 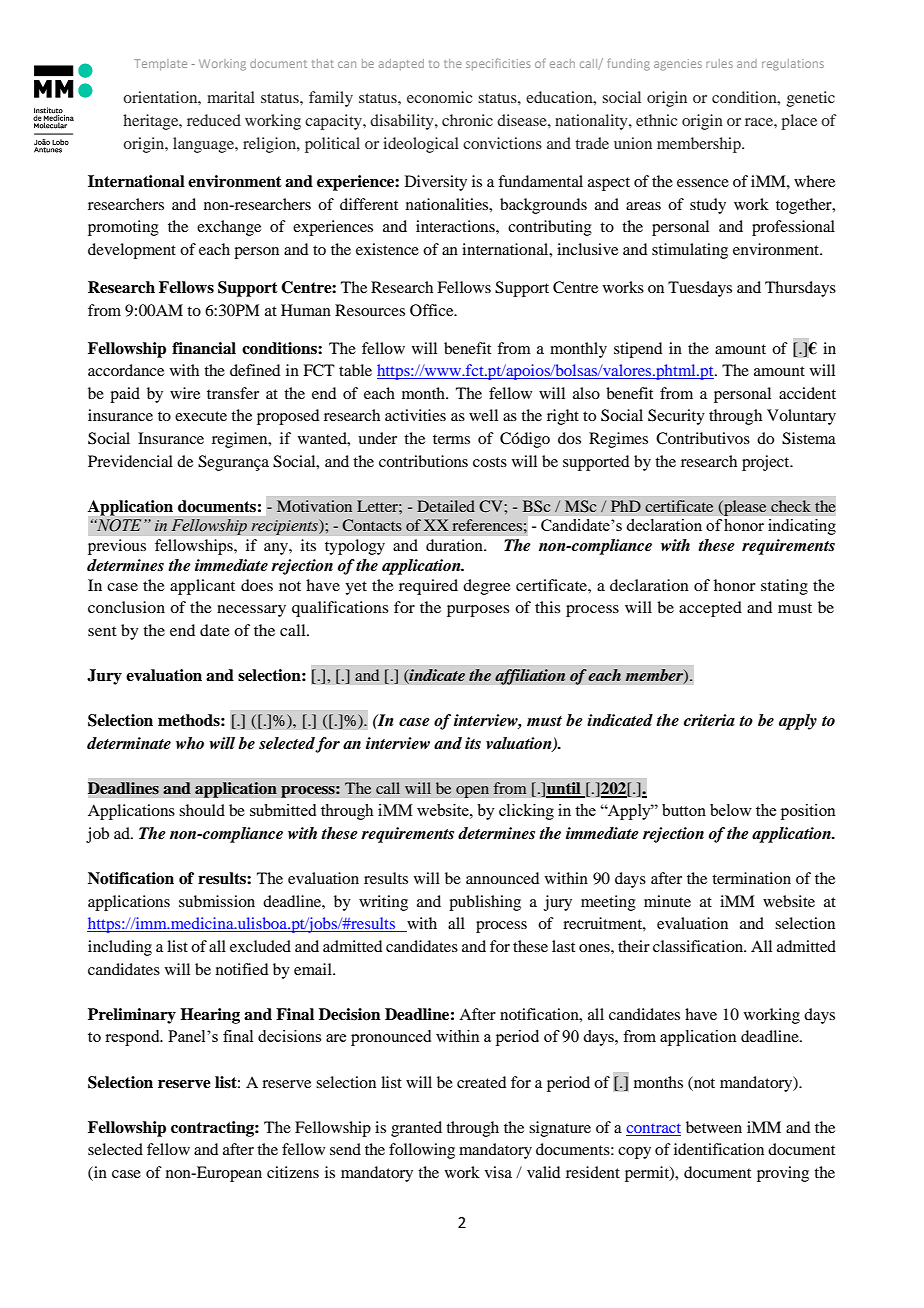 What do you see at coordinates (214, 120) in the page?
I see `reduced` at bounding box center [214, 120].
